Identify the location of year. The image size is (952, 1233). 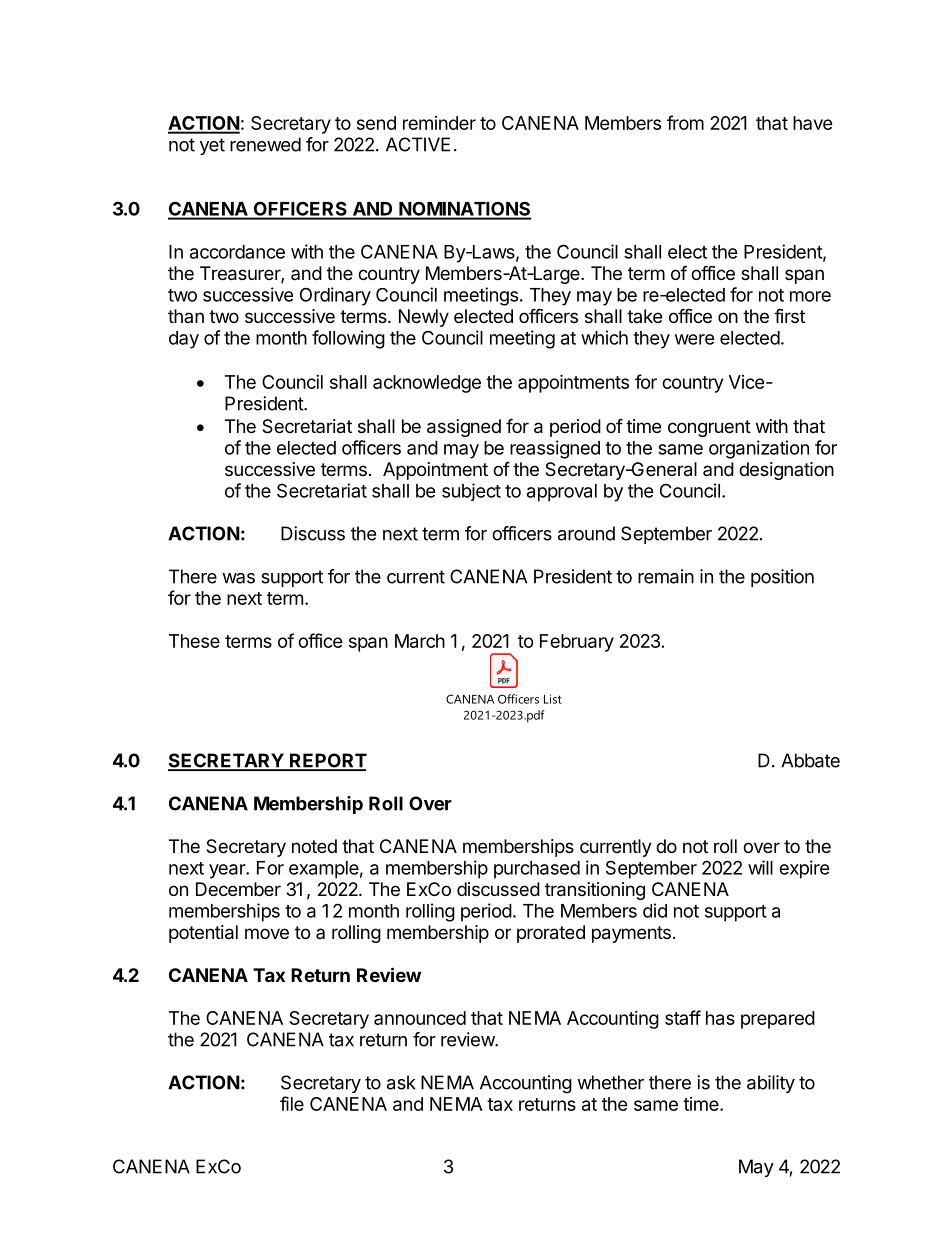
(228, 871).
